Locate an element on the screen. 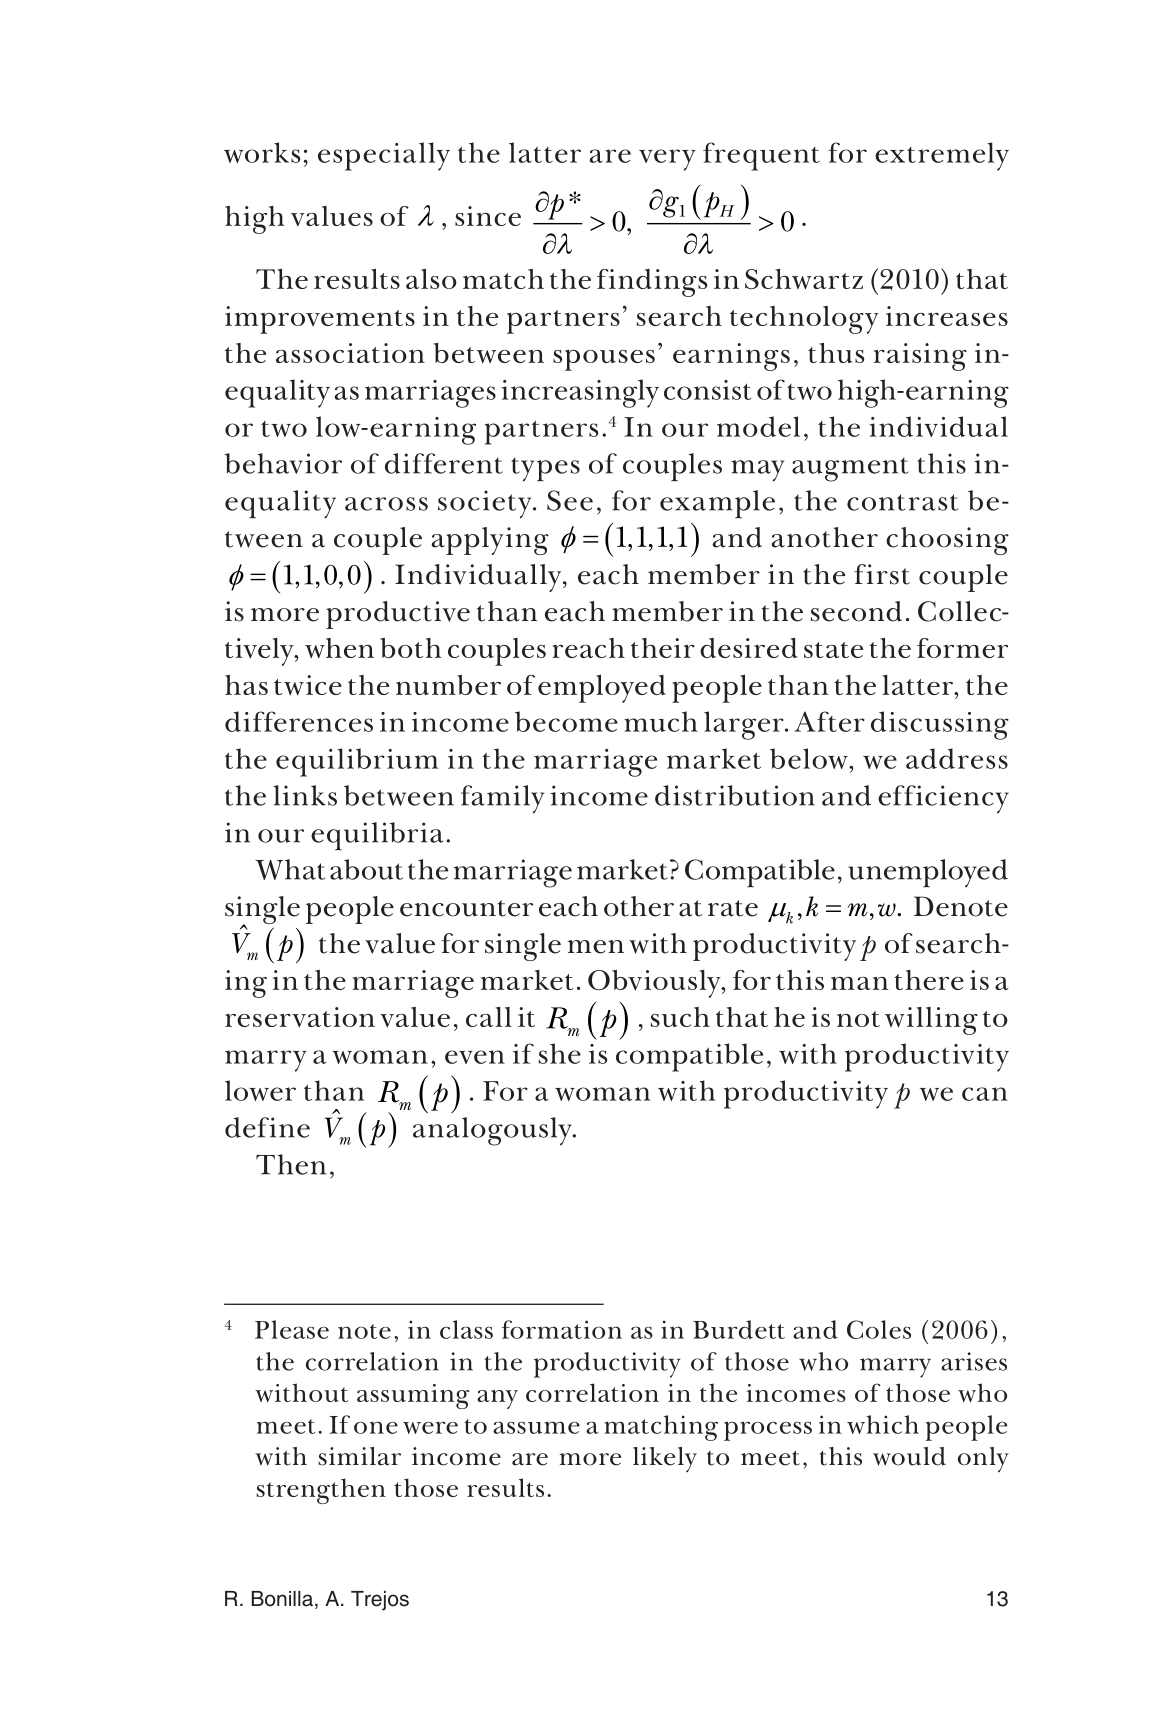  behavior is located at coordinates (283, 463).
